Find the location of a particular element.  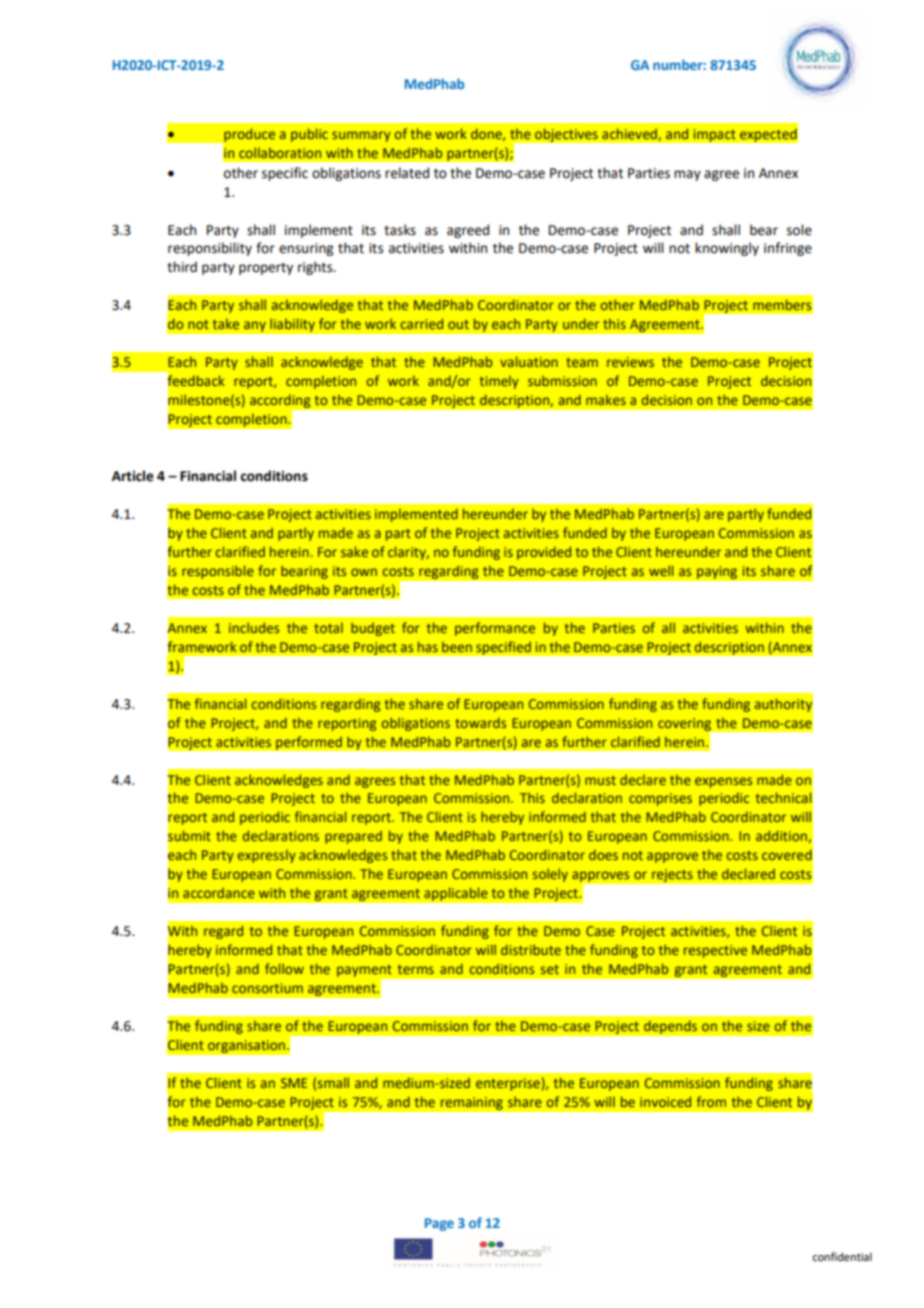

produce is located at coordinates (248, 136).
